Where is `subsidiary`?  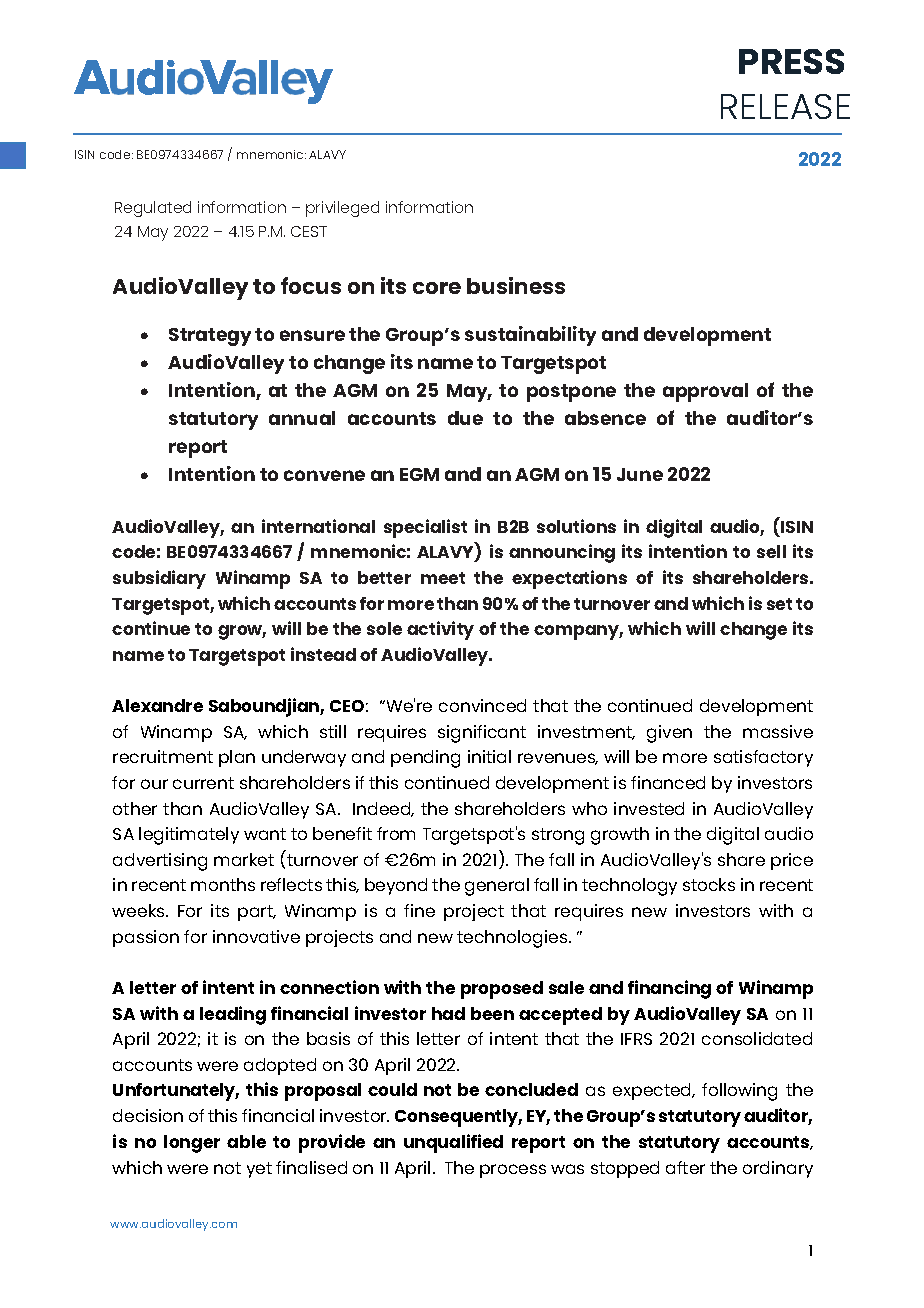 subsidiary is located at coordinates (159, 579).
